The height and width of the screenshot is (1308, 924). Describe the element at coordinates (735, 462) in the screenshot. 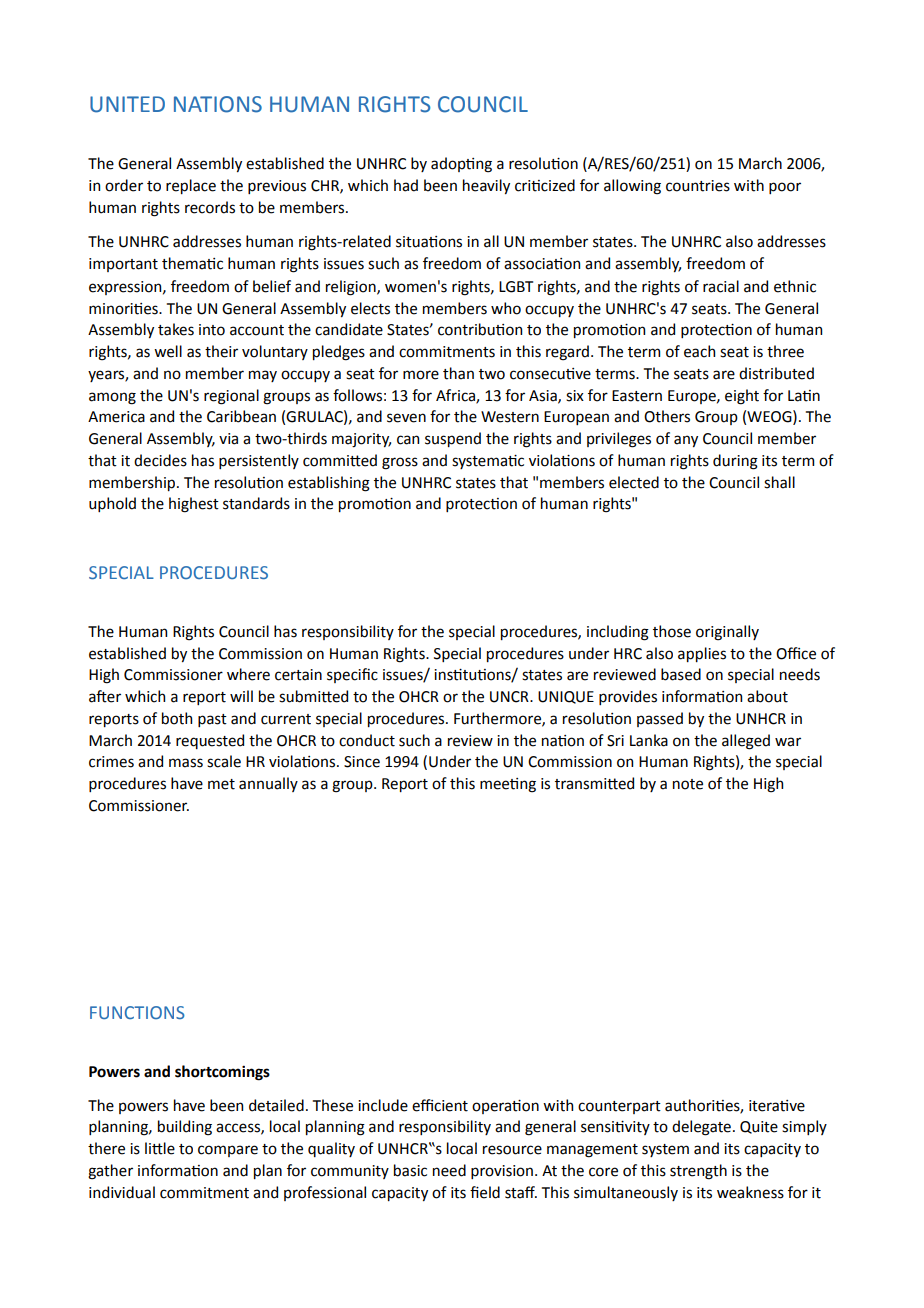

I see `during` at that location.
